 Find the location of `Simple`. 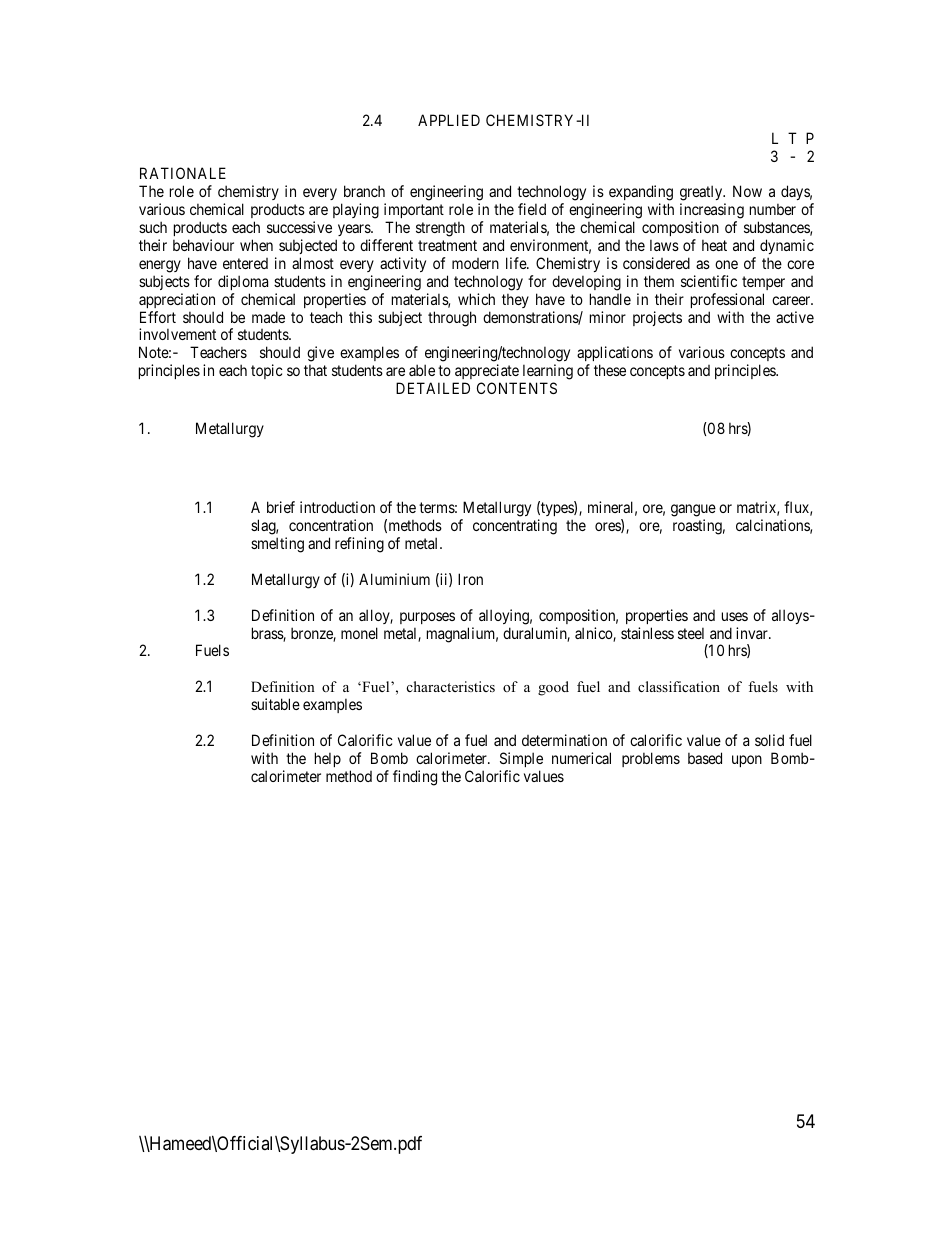

Simple is located at coordinates (521, 759).
